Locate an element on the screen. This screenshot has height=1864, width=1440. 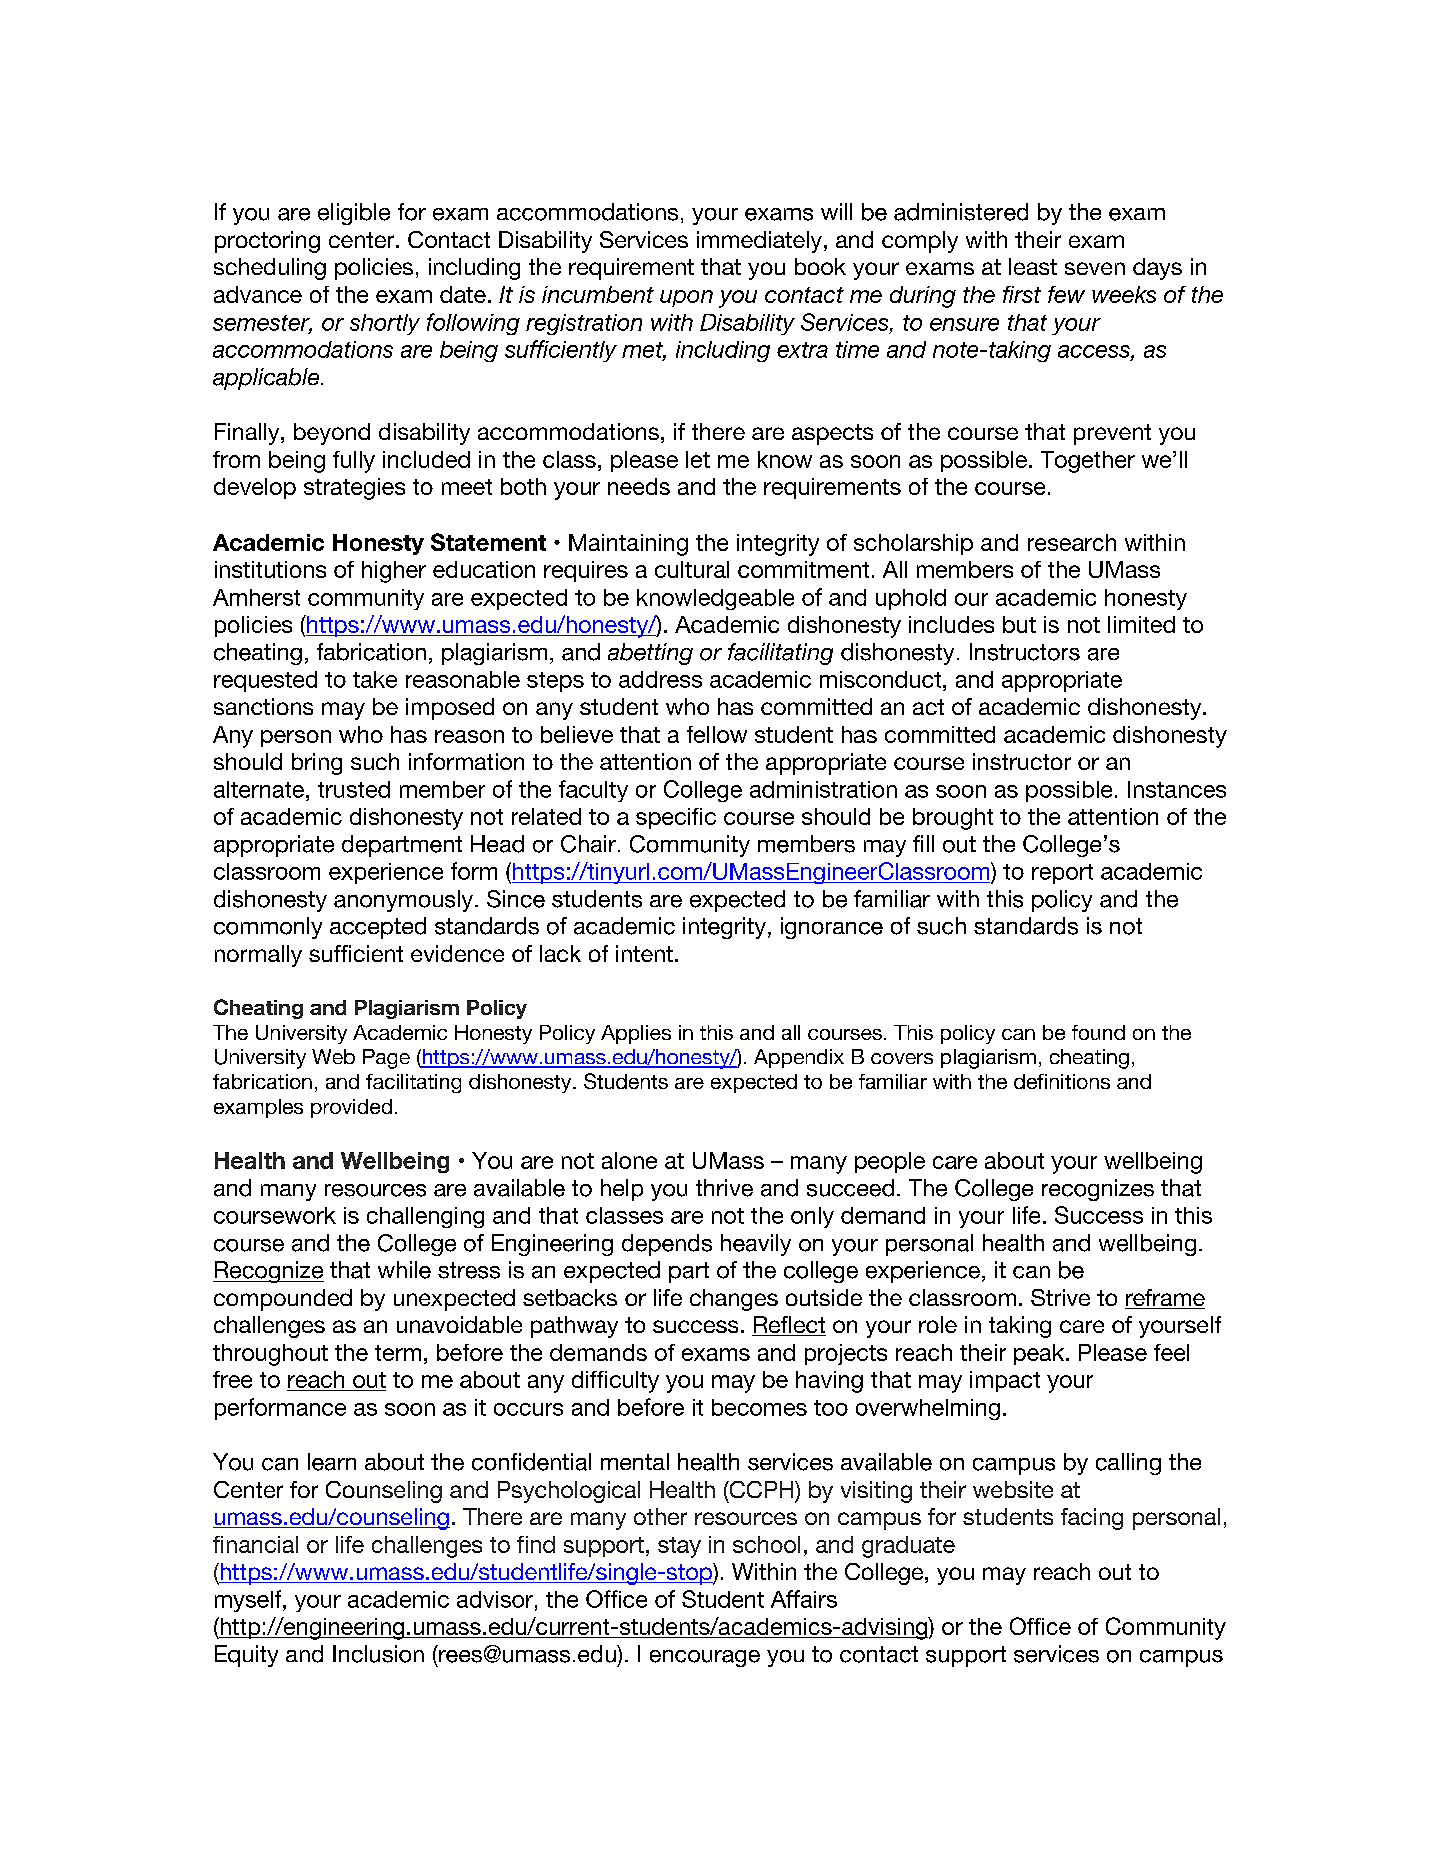
encourage is located at coordinates (705, 1658).
